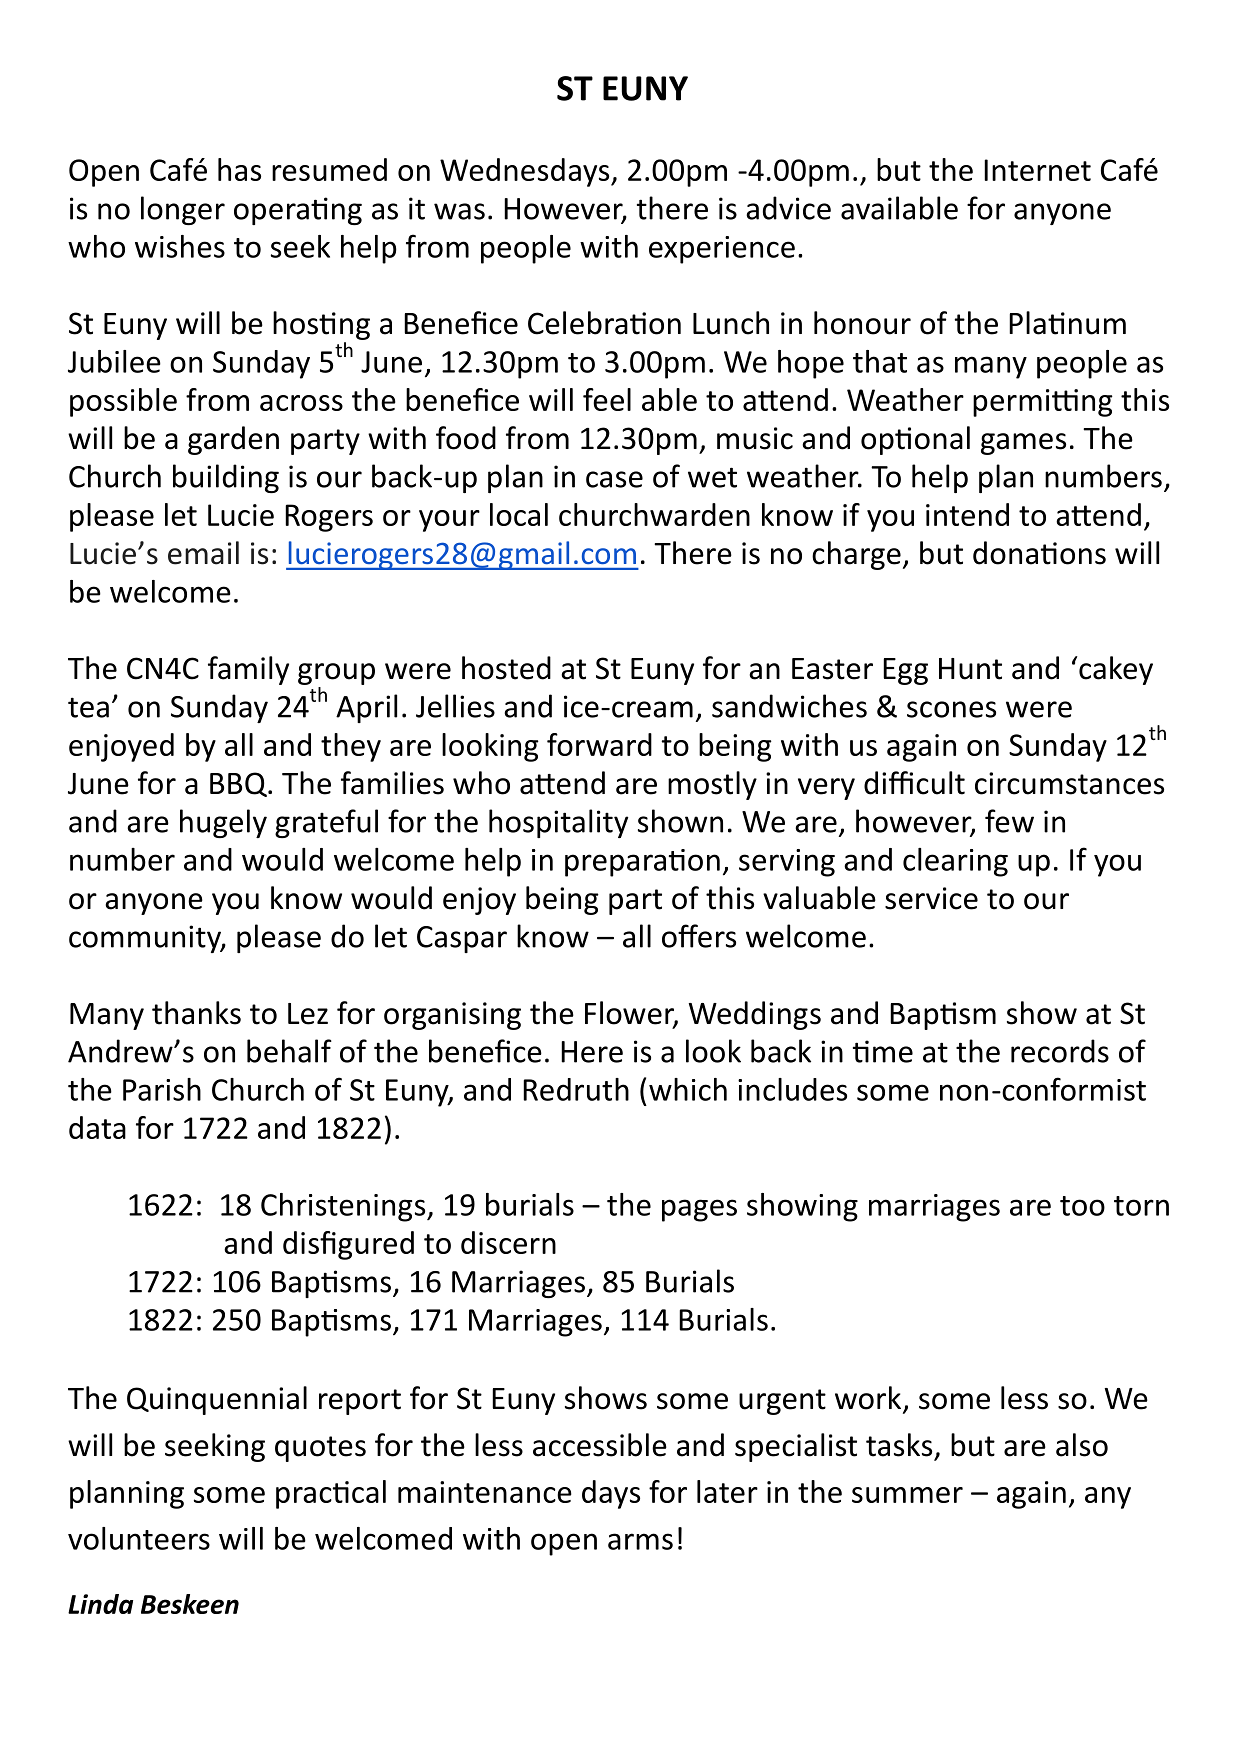  What do you see at coordinates (348, 1245) in the screenshot?
I see `disfigured` at bounding box center [348, 1245].
